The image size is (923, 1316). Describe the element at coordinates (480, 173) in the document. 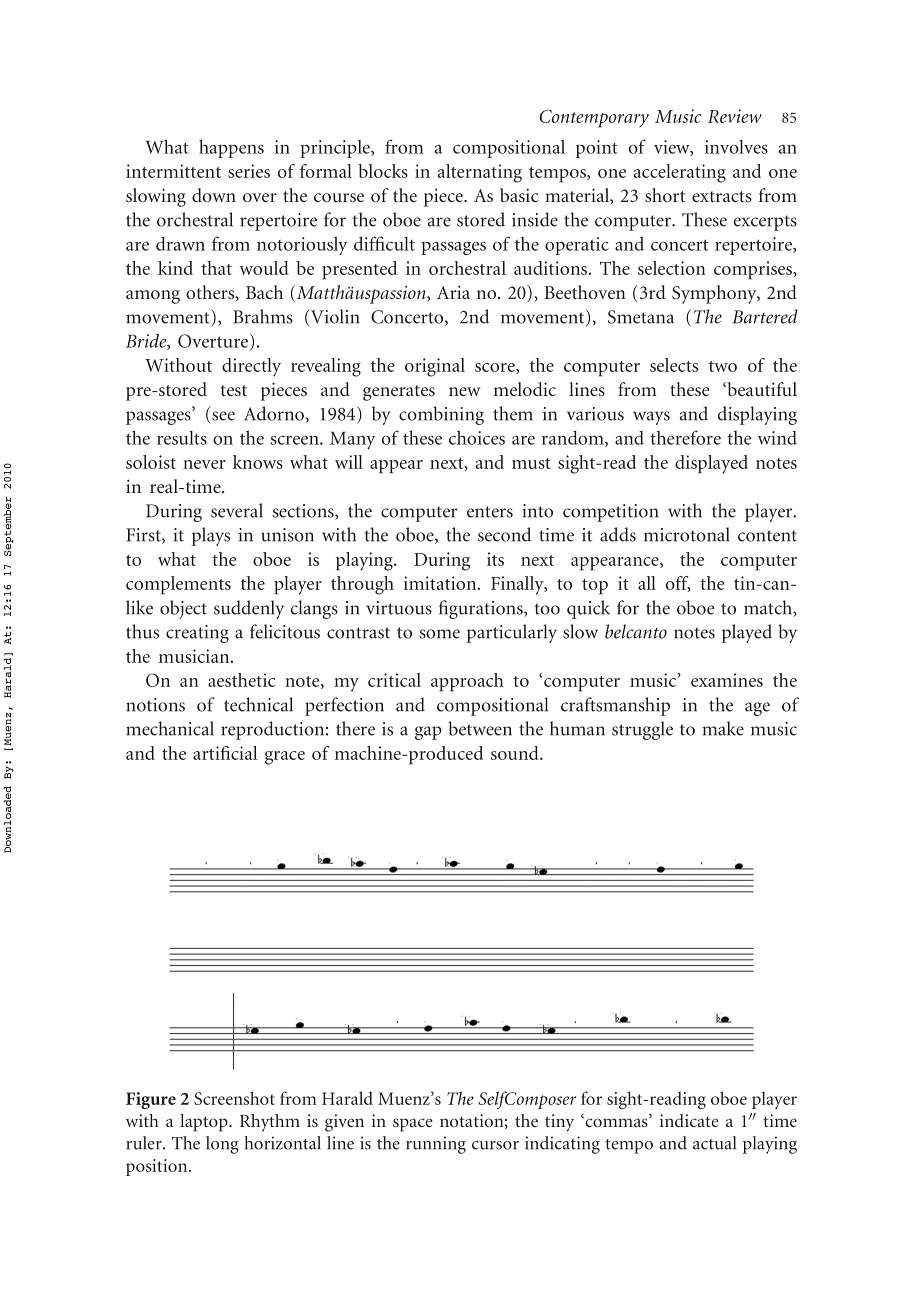

I see `alternating` at that location.
